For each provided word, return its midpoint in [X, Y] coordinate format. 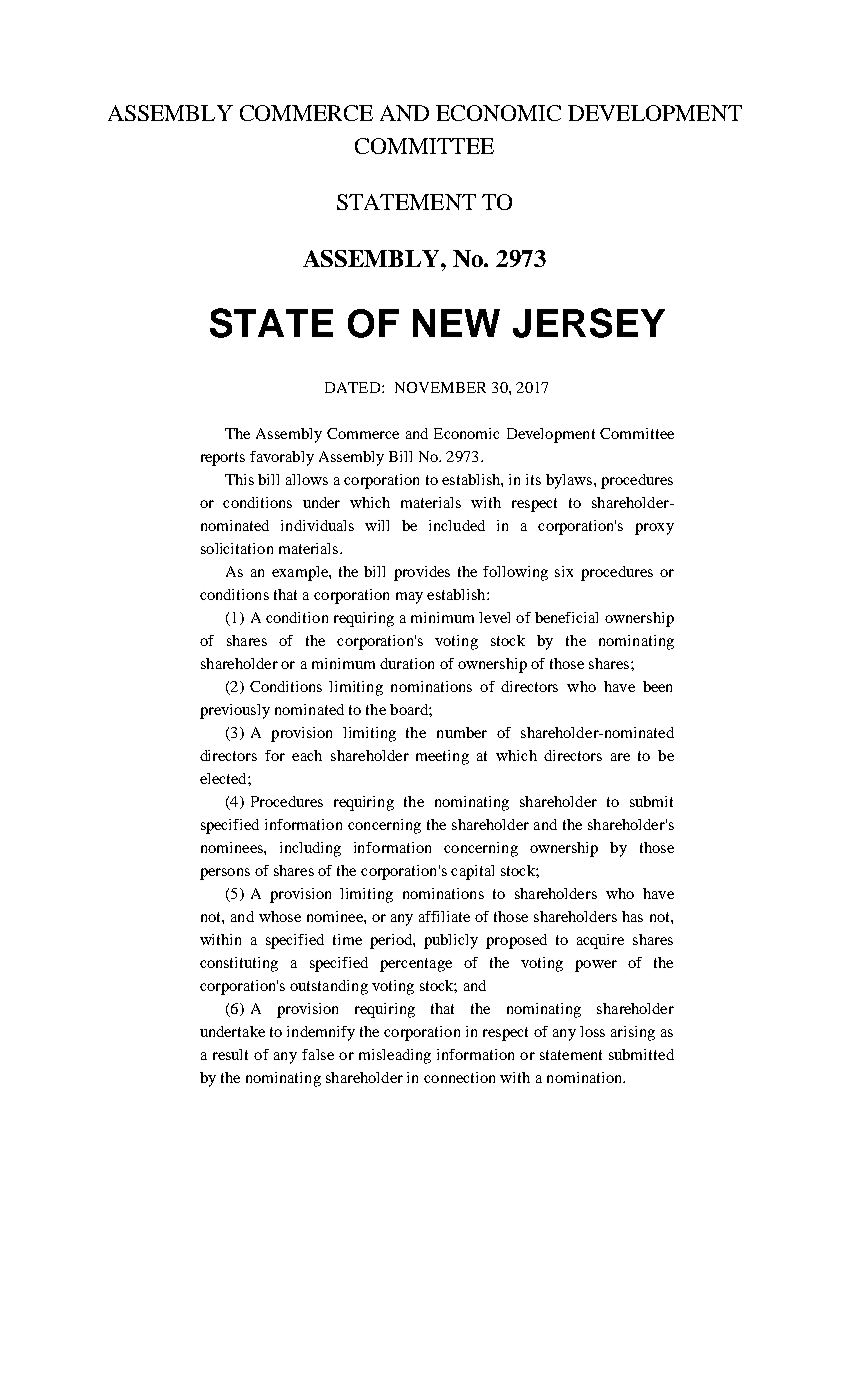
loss [592, 1031]
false [318, 1054]
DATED [354, 387]
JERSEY [589, 323]
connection [459, 1077]
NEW [456, 323]
